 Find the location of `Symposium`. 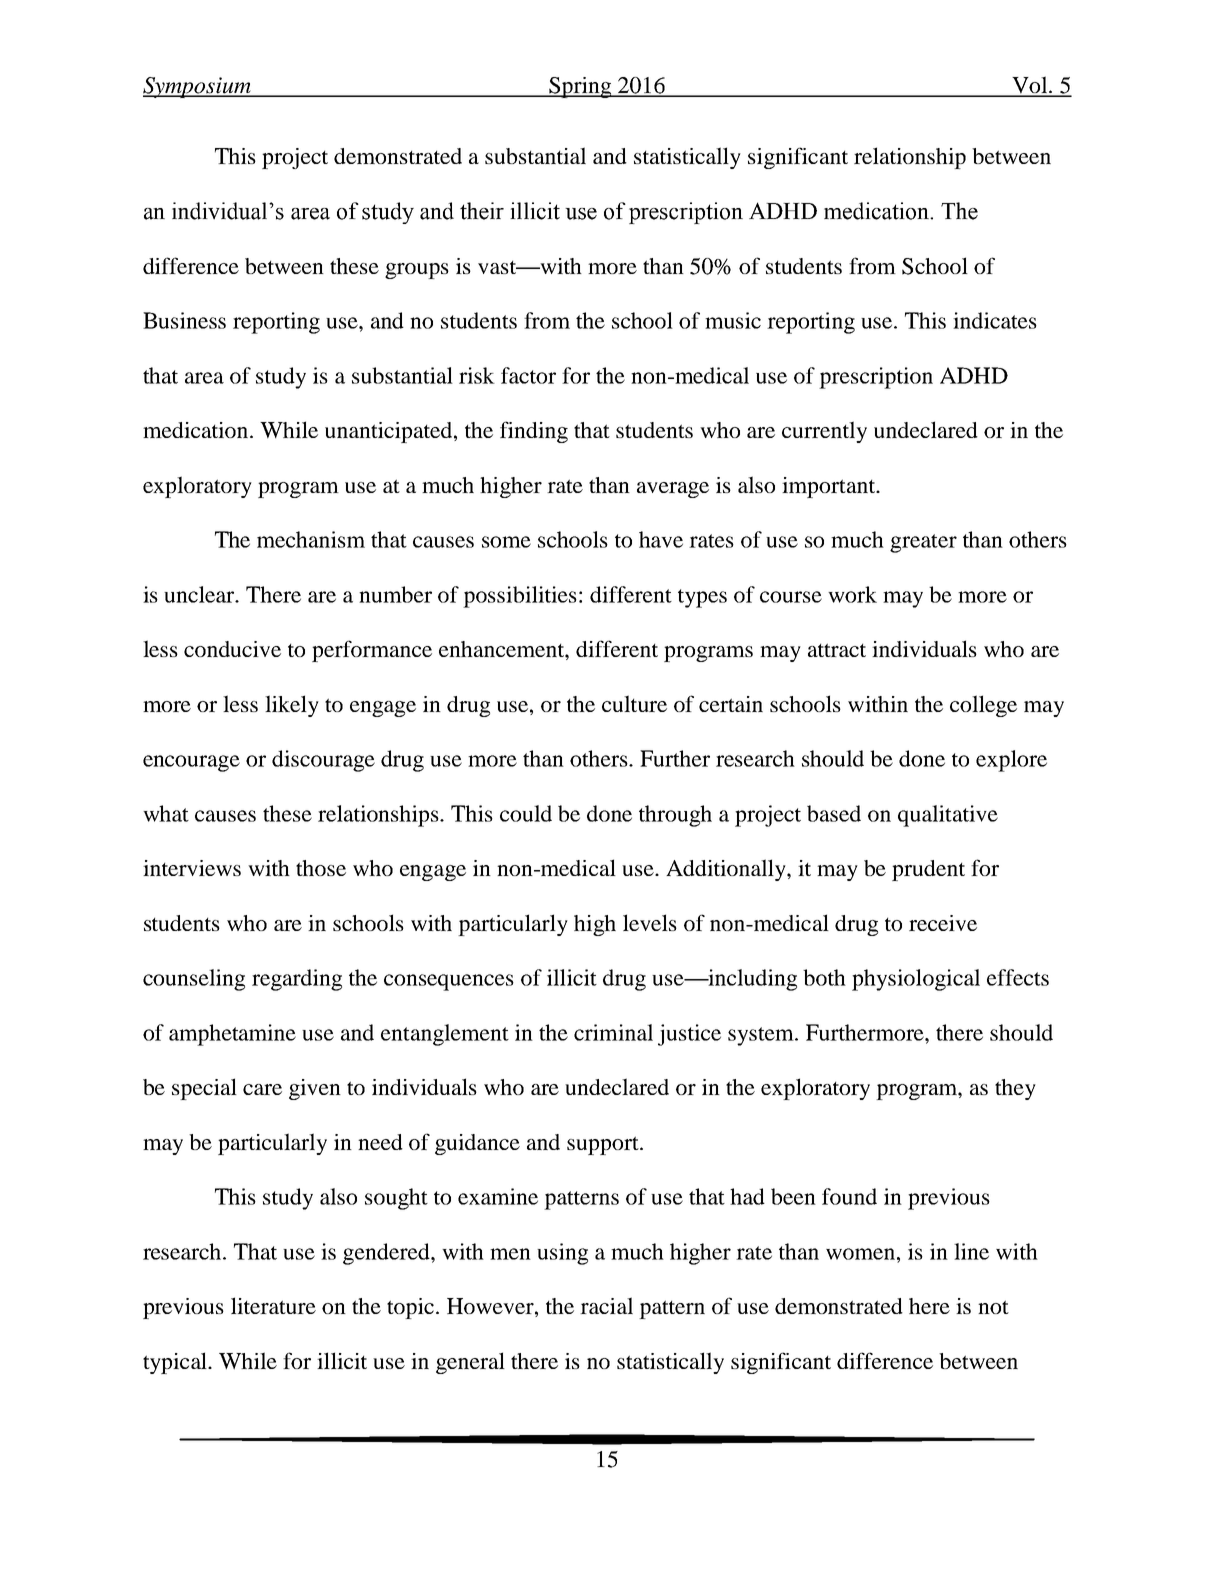

Symposium is located at coordinates (198, 87).
